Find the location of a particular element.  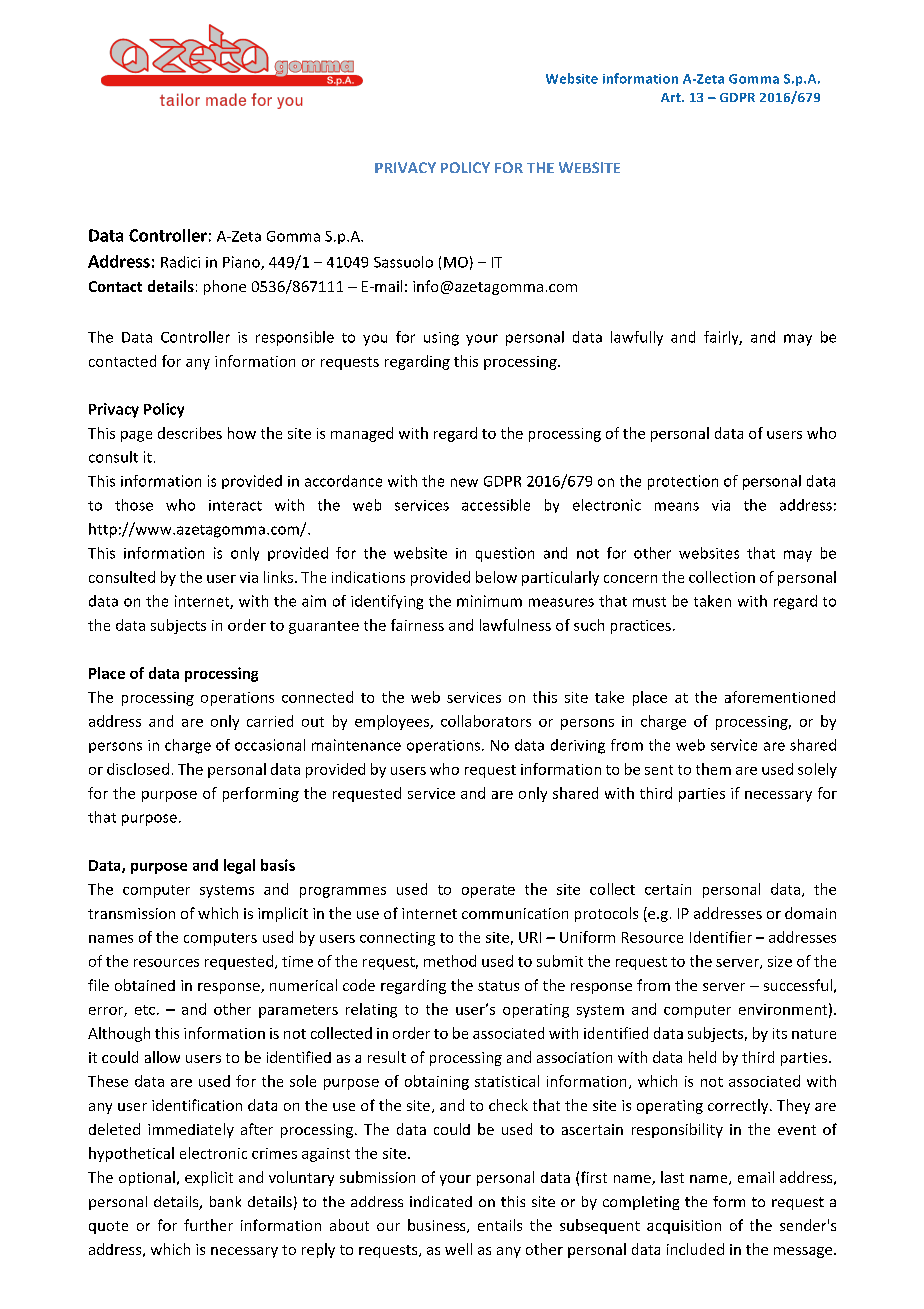

status is located at coordinates (498, 986).
